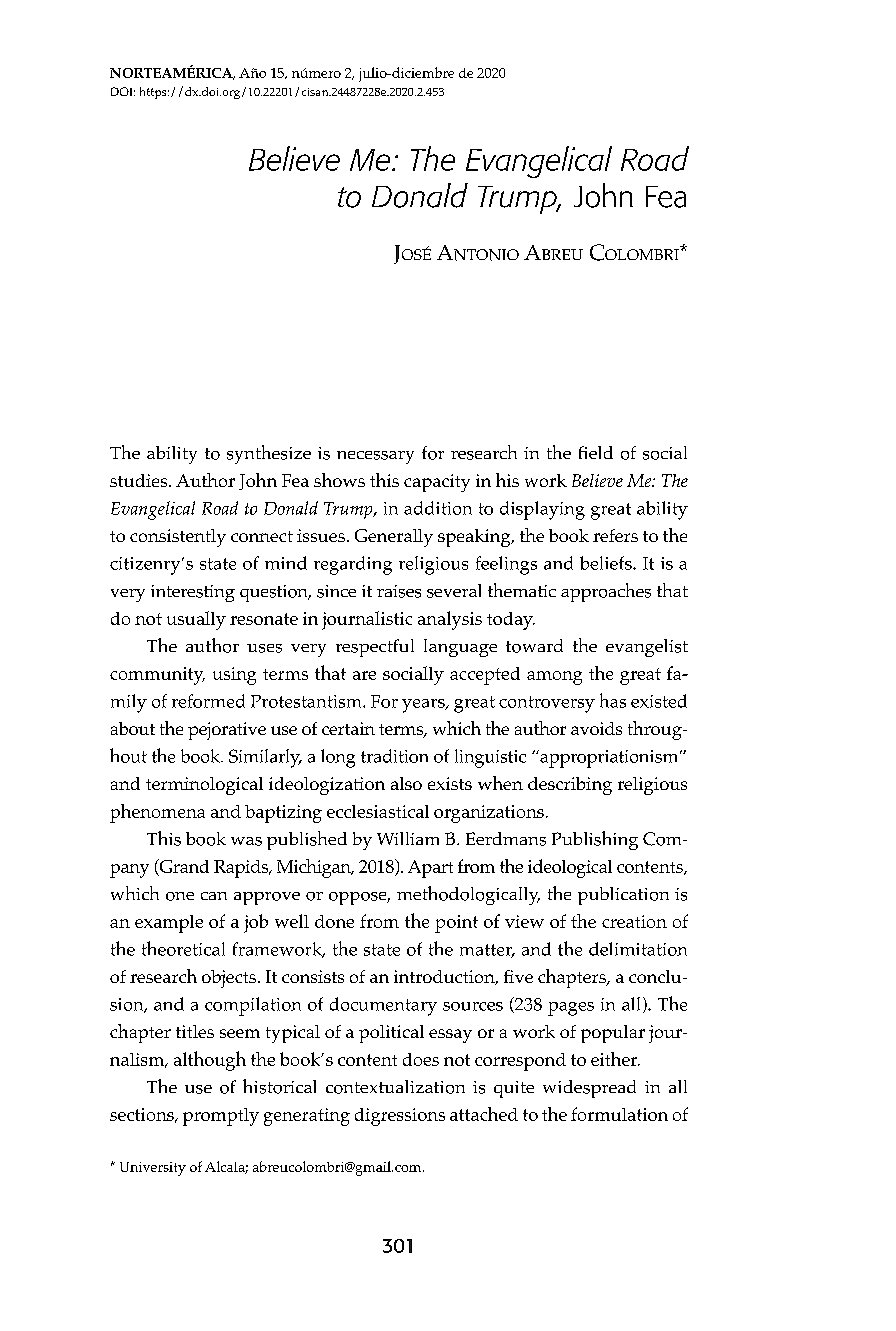 The width and height of the screenshot is (896, 1331). What do you see at coordinates (596, 452) in the screenshot?
I see `field` at bounding box center [596, 452].
